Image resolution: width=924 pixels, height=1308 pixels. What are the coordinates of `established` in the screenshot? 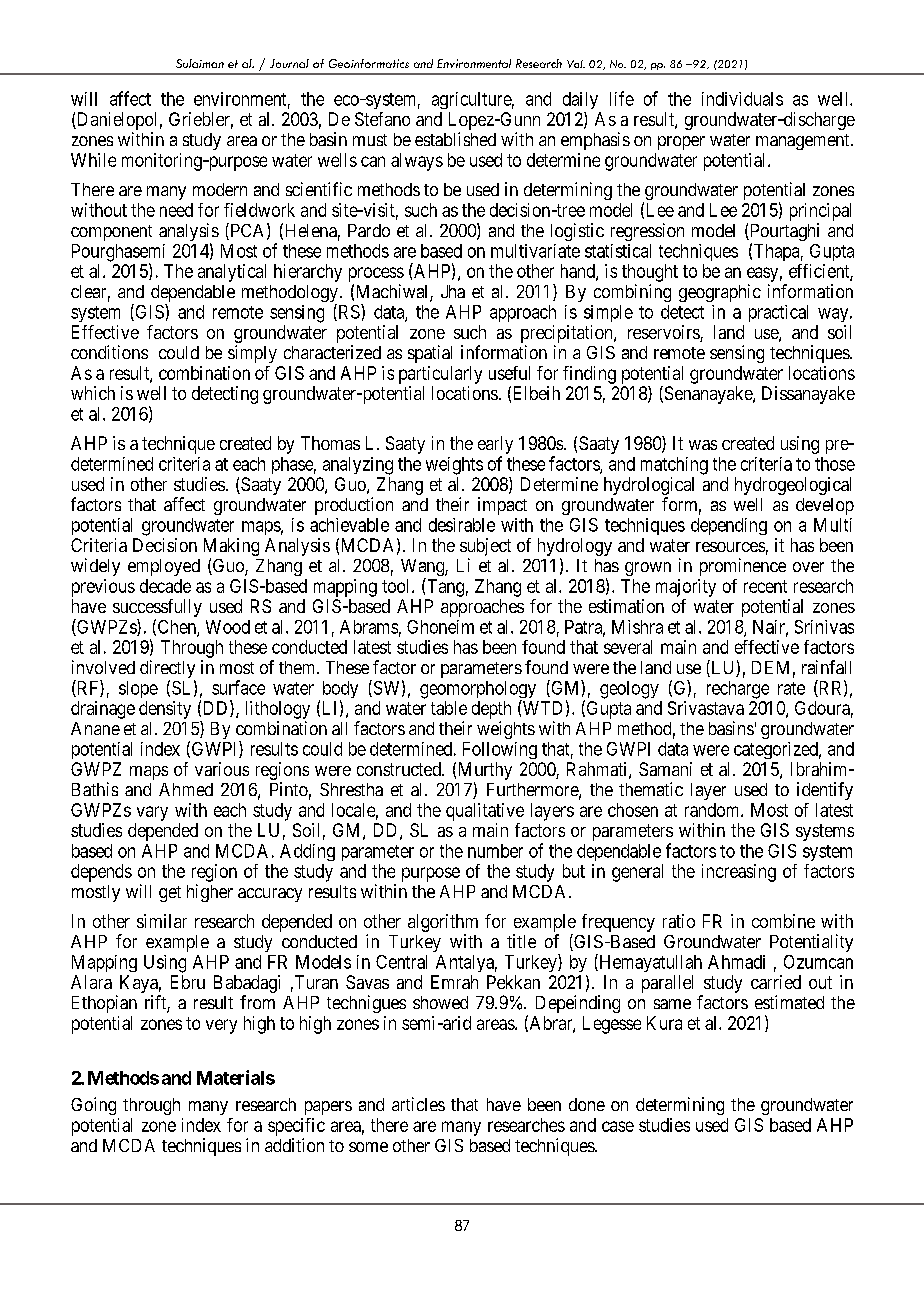 It's located at (455, 139).
